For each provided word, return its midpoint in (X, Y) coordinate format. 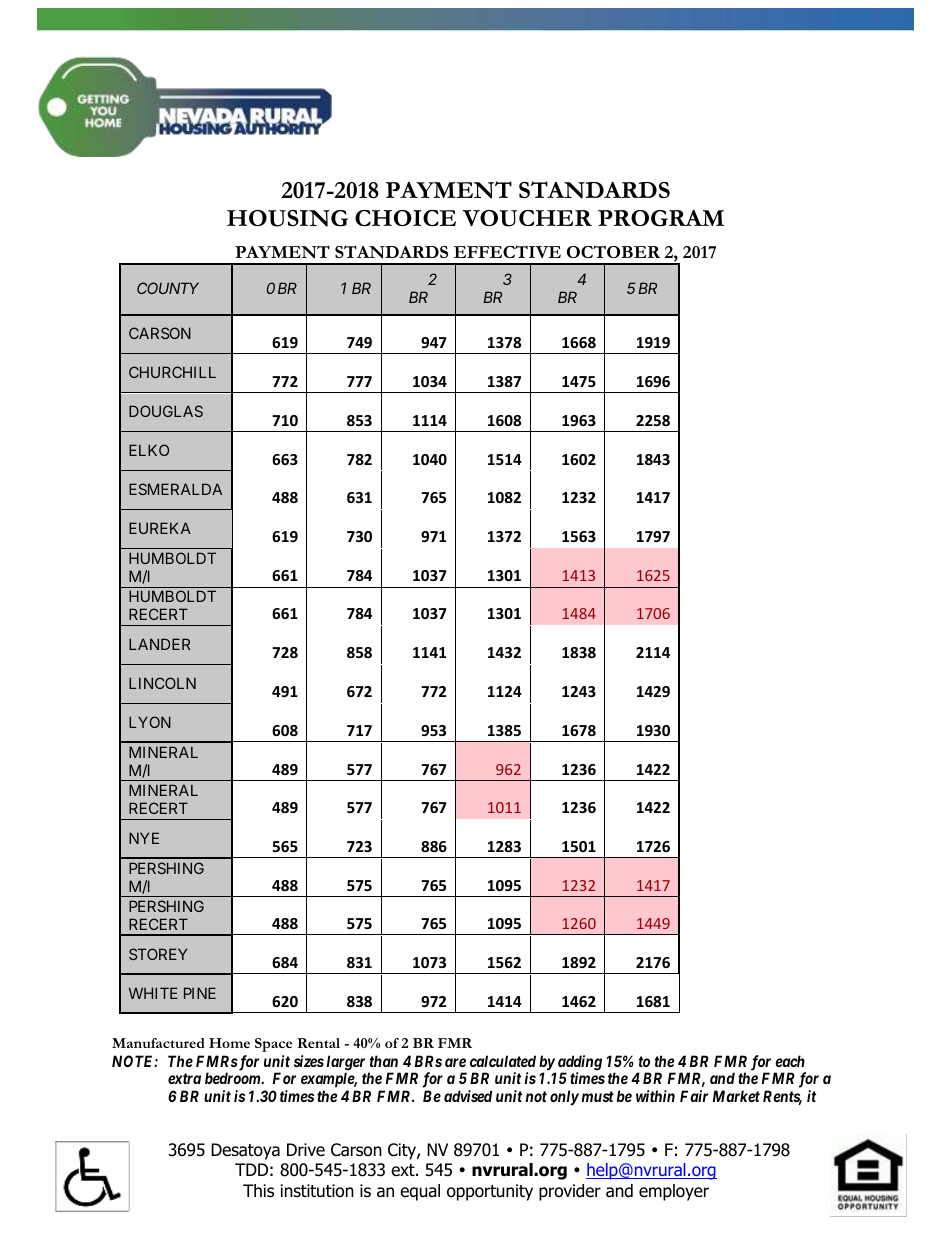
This (258, 1191)
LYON (150, 722)
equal (420, 1192)
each (790, 1061)
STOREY (158, 954)
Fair (694, 1096)
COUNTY (168, 288)
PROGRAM (661, 218)
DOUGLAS (166, 411)
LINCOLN (162, 683)
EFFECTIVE (507, 251)
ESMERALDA (175, 489)
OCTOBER (613, 251)
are (455, 1062)
